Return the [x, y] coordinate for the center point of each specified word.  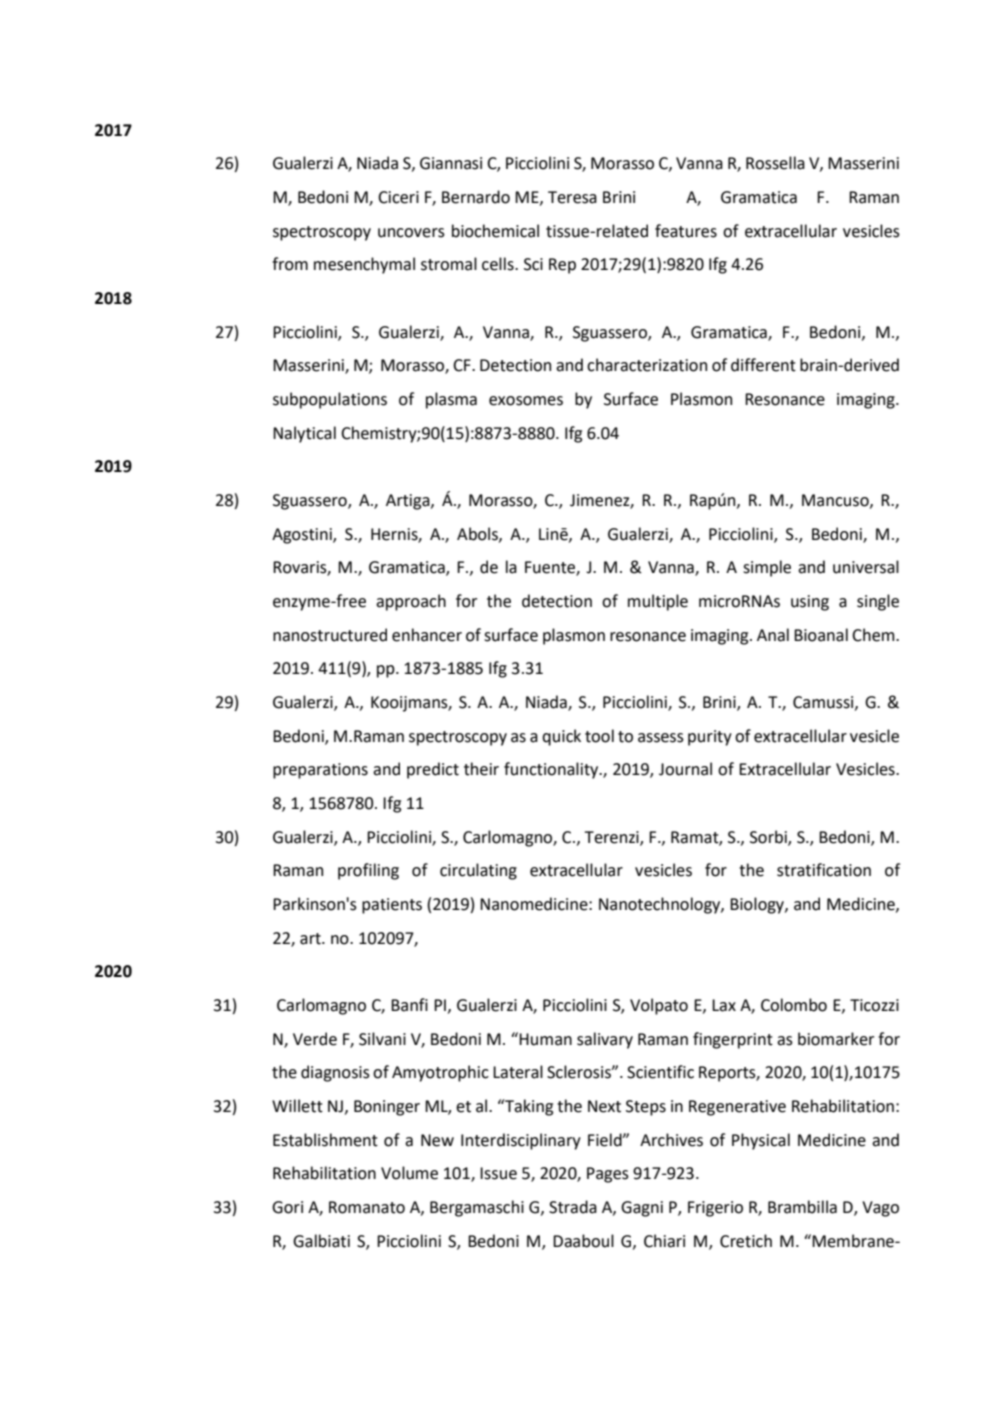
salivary [605, 1040]
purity [710, 738]
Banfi [409, 1005]
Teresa [572, 197]
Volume [409, 1173]
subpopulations [330, 400]
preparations [320, 771]
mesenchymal [364, 265]
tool [599, 736]
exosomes [526, 401]
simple [767, 568]
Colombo [794, 1005]
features [686, 231]
